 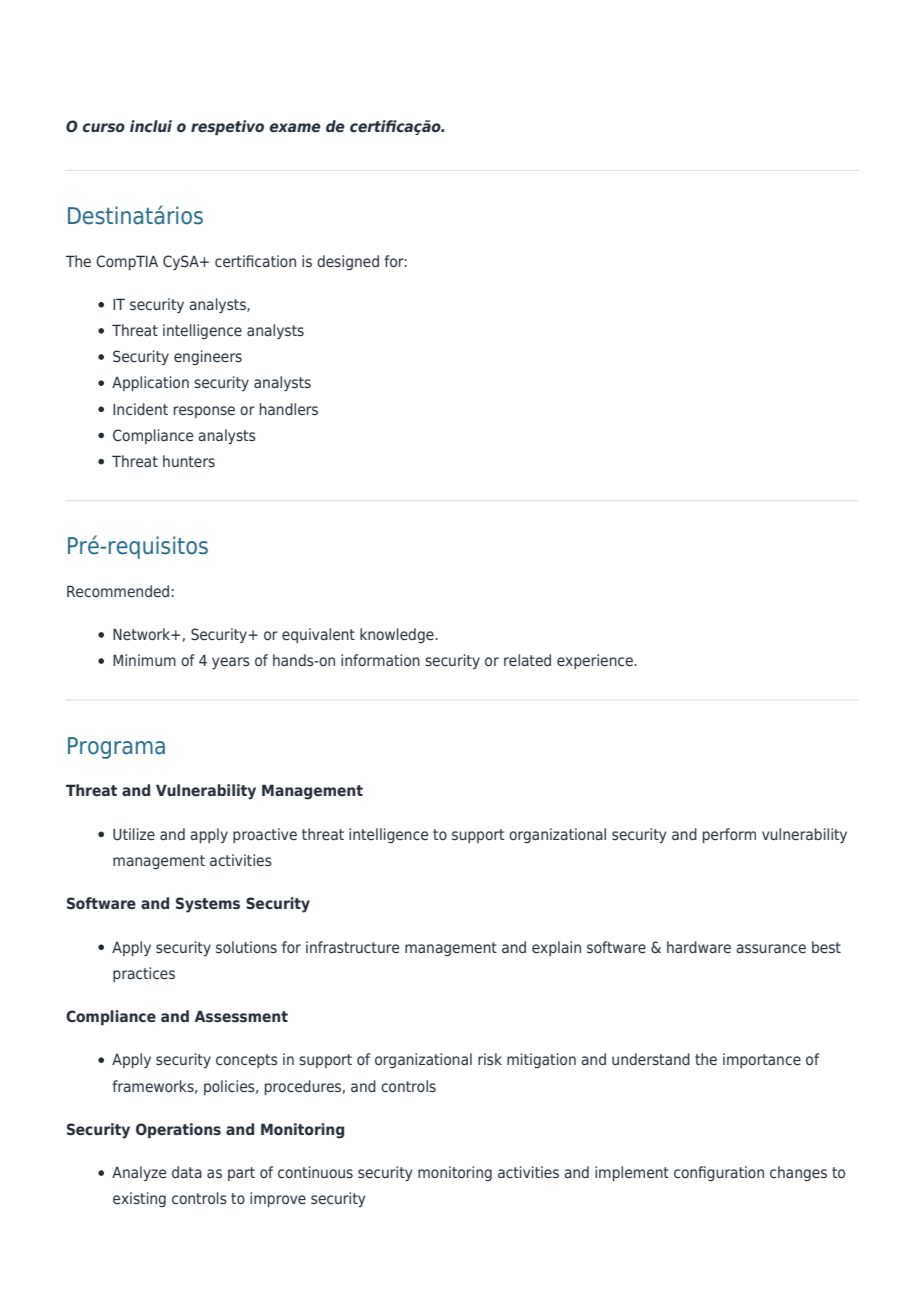 What do you see at coordinates (289, 409) in the page?
I see `handlers` at bounding box center [289, 409].
